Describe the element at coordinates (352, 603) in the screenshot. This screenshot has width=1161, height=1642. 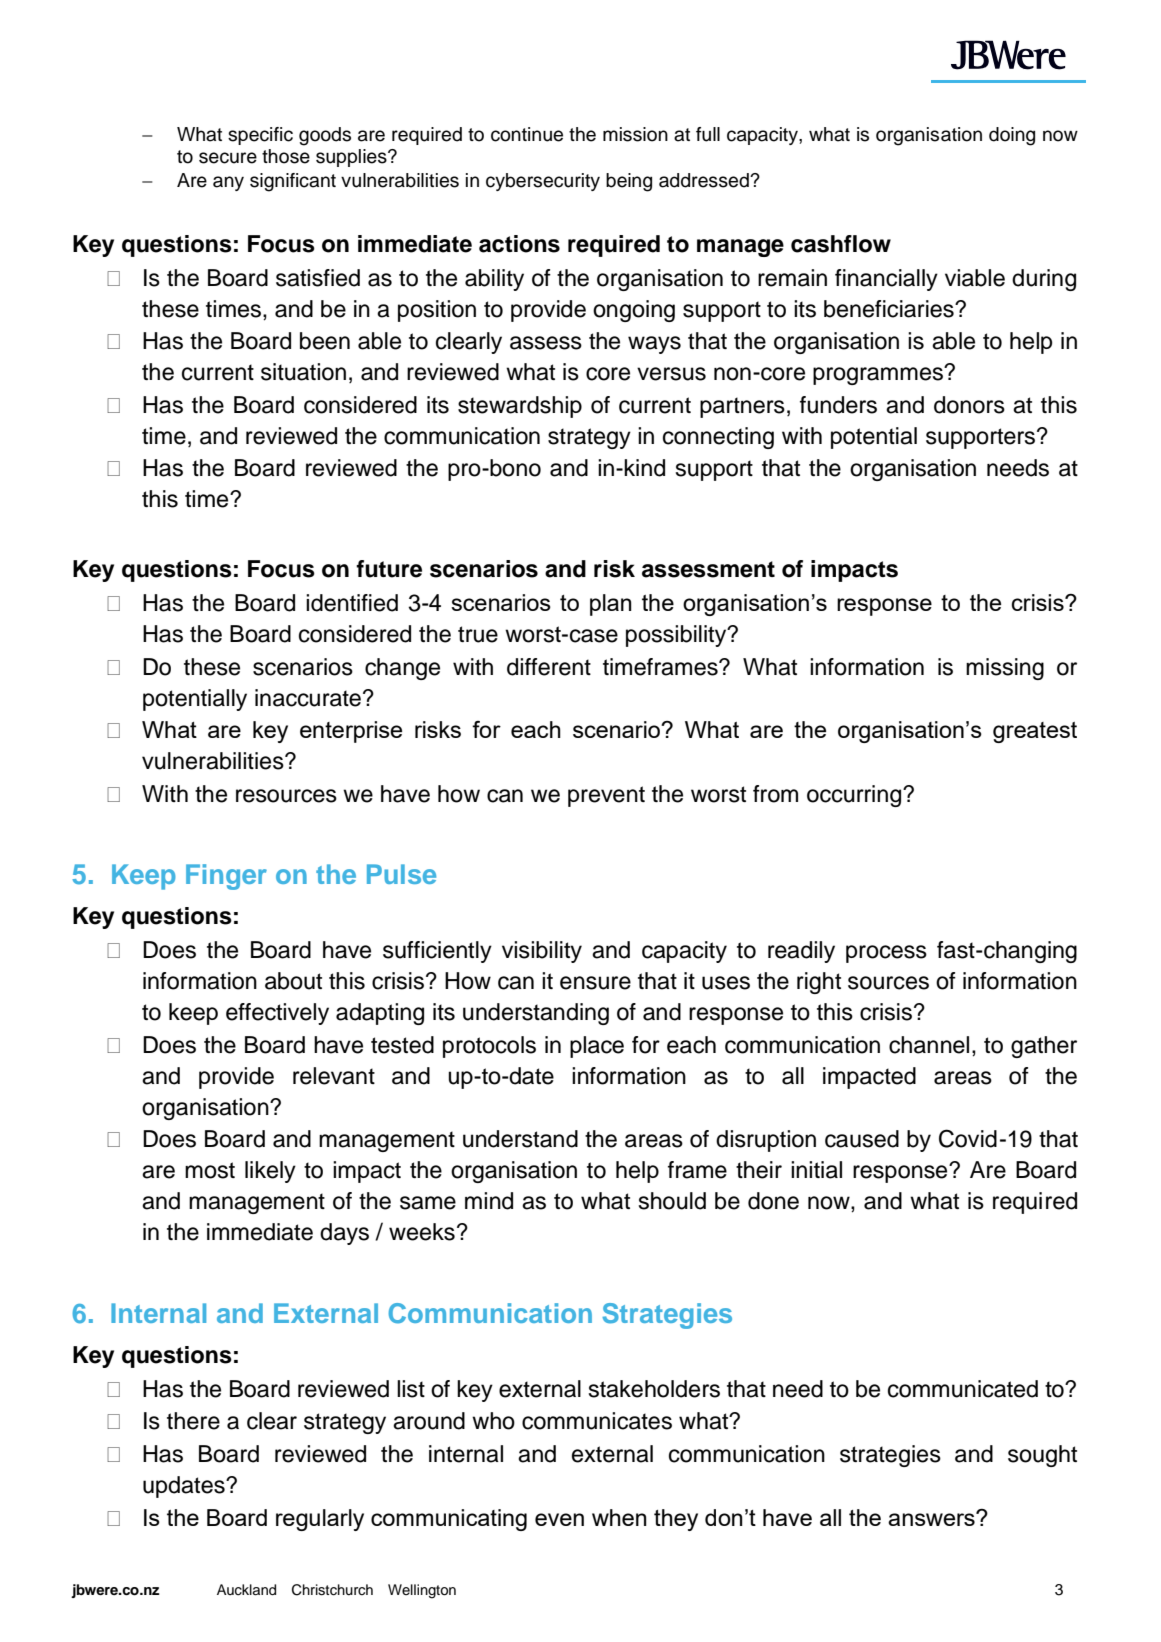
I see `identified` at that location.
